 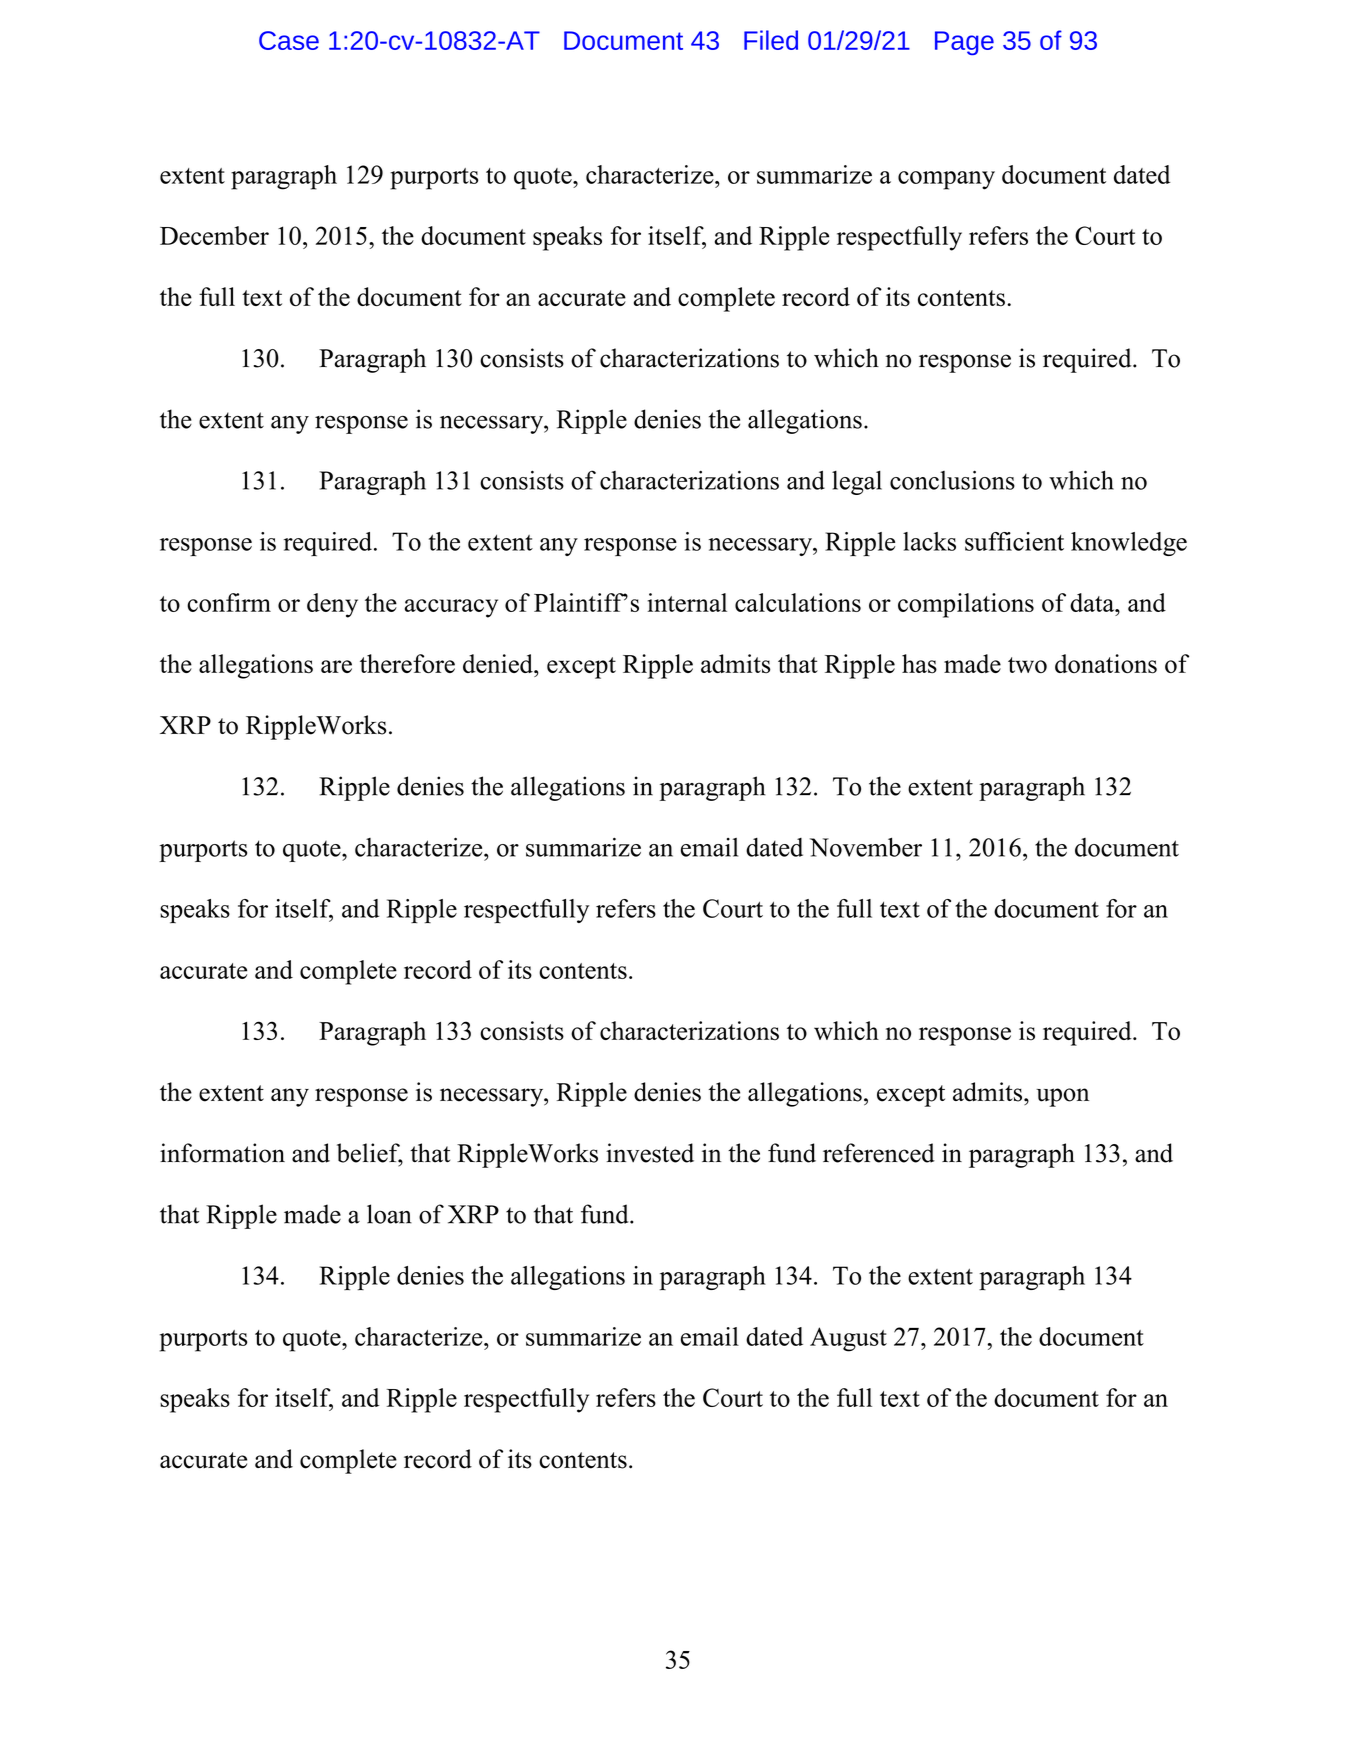 What do you see at coordinates (332, 605) in the screenshot?
I see `deny` at bounding box center [332, 605].
